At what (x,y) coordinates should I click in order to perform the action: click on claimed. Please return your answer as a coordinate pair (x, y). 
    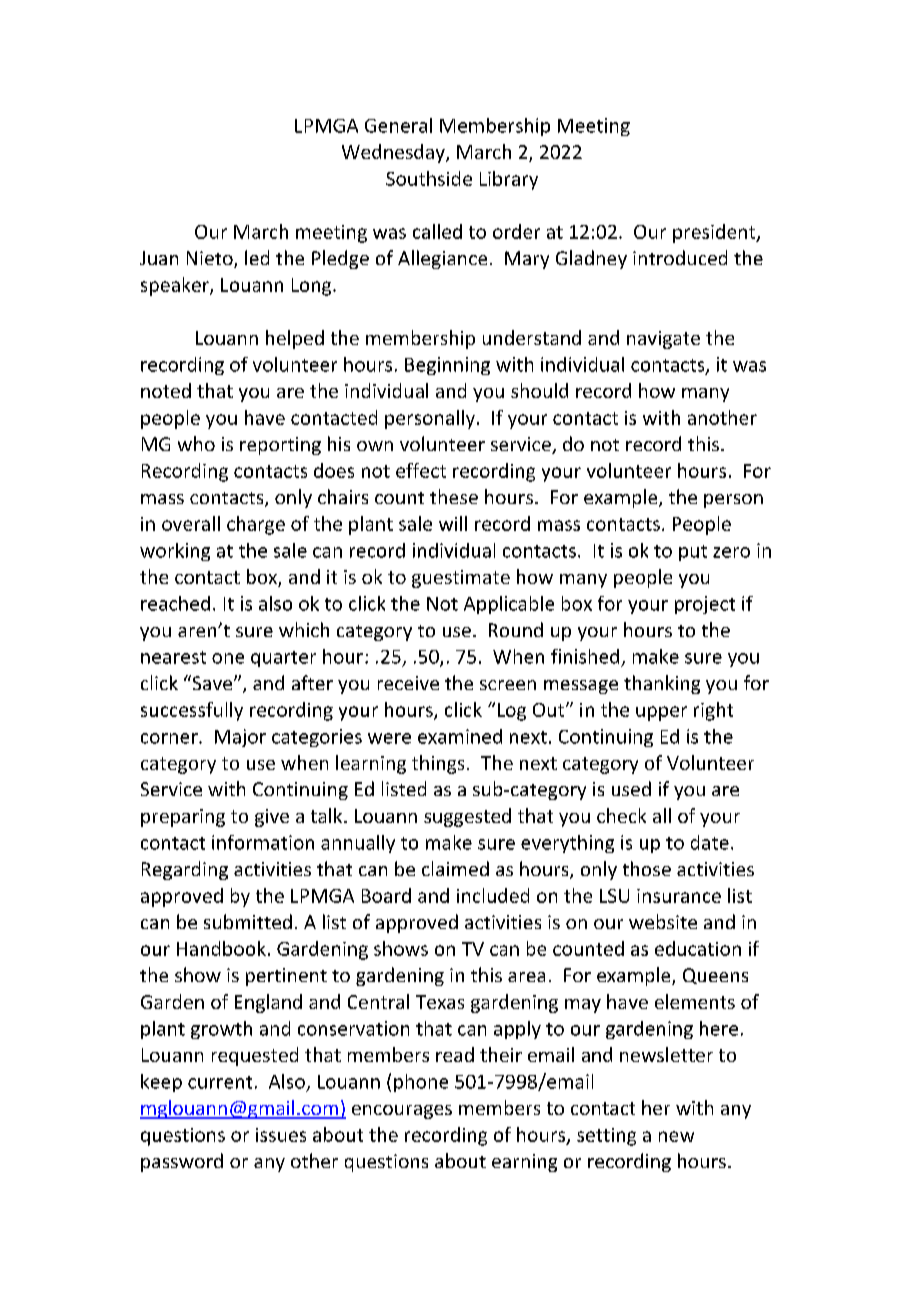
    Looking at the image, I should click on (455, 868).
